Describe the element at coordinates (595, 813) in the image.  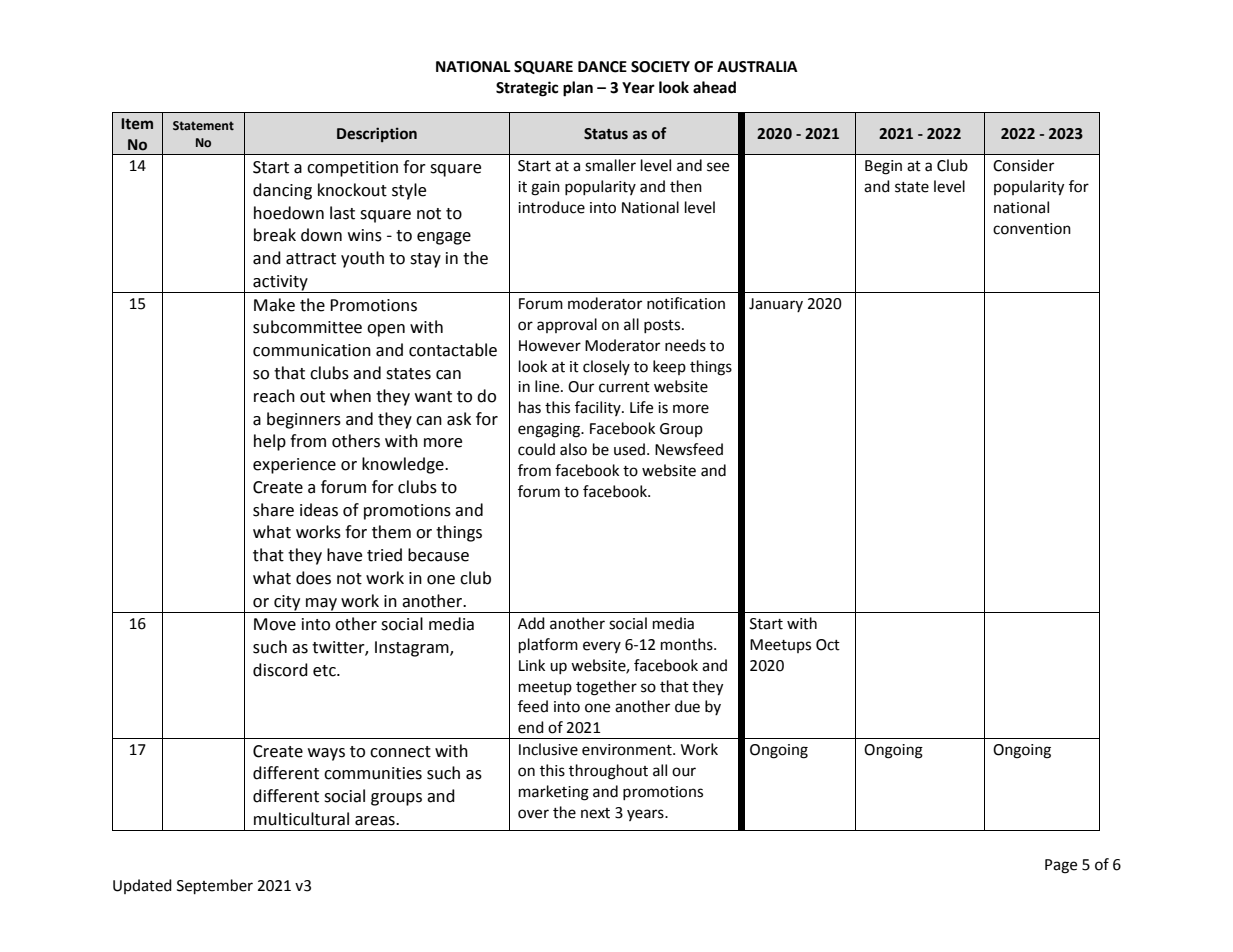
I see `next` at that location.
